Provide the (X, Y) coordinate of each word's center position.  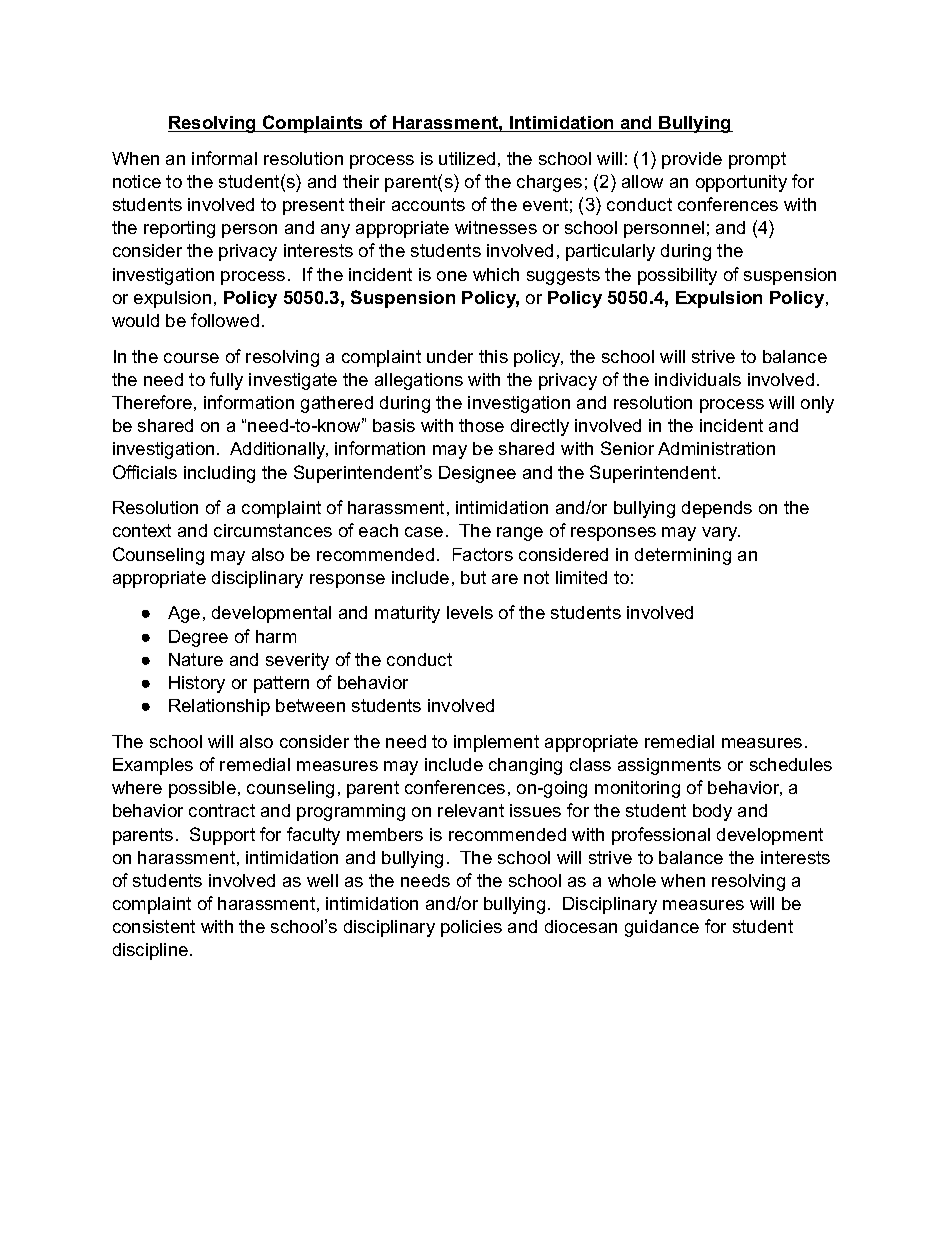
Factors (483, 554)
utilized (467, 158)
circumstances (273, 530)
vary (721, 534)
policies (471, 928)
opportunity (741, 183)
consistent (154, 926)
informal (224, 158)
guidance (662, 928)
